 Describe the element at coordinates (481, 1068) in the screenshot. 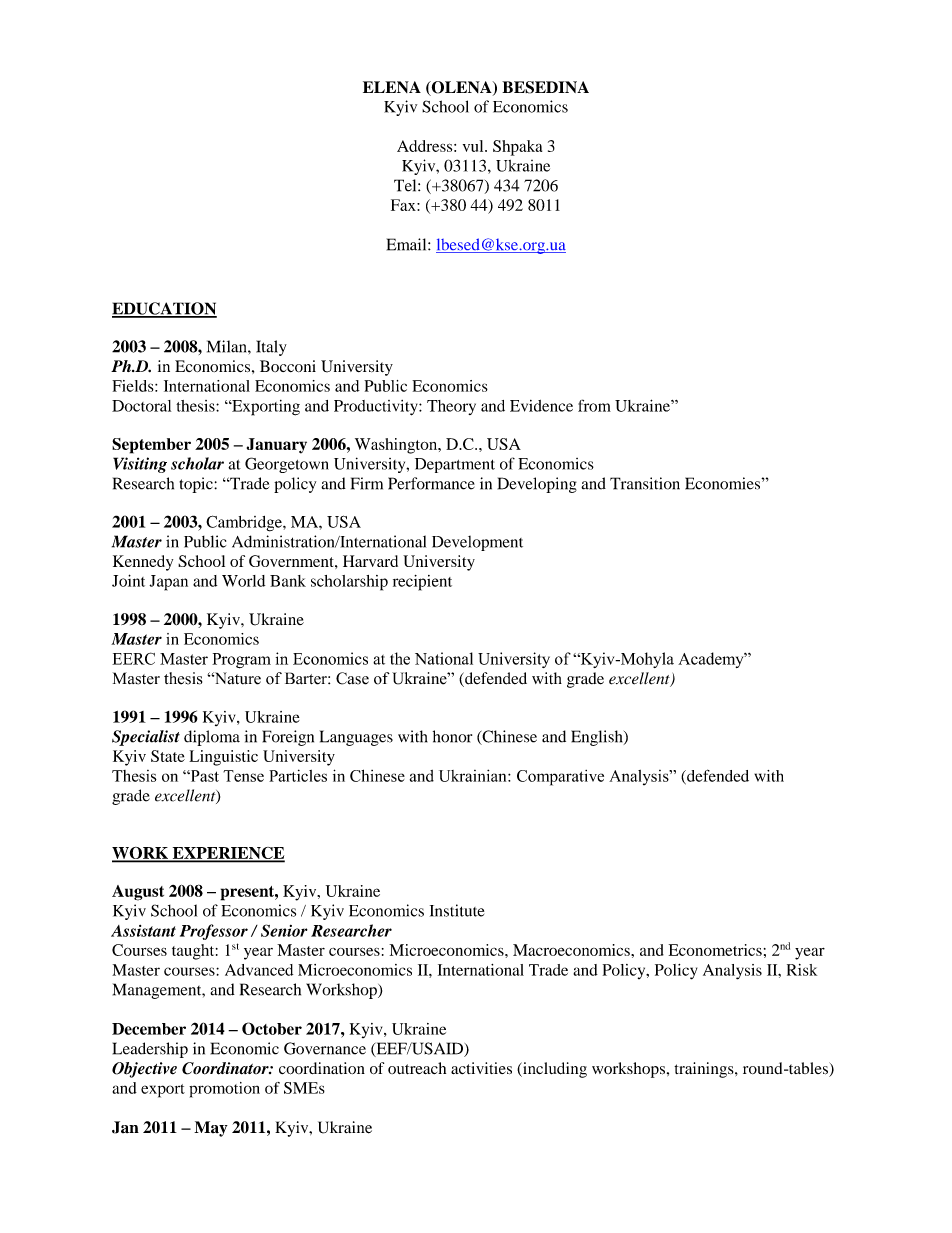

I see `activities` at that location.
